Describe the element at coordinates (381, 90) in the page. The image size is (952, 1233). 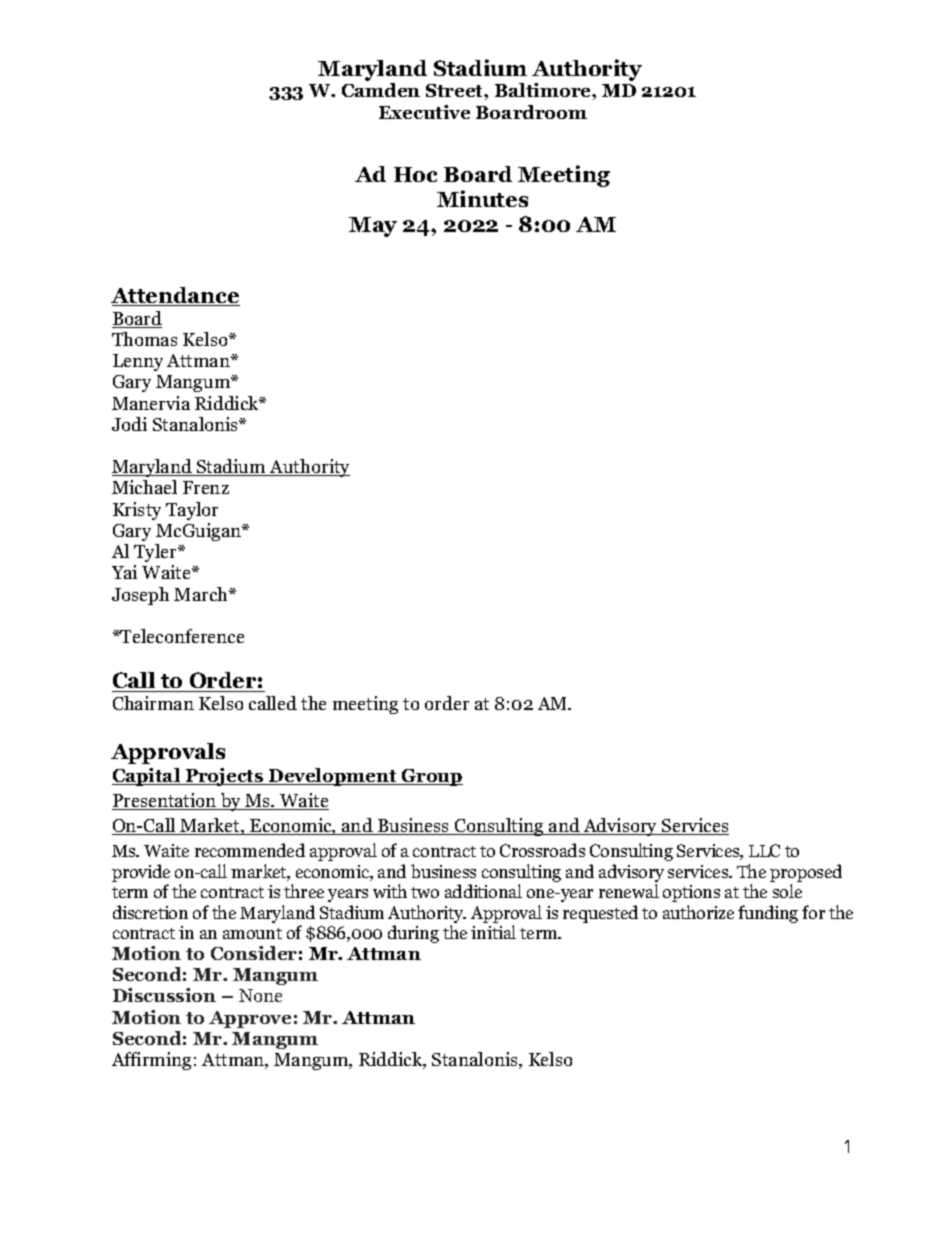
I see `Camden` at that location.
